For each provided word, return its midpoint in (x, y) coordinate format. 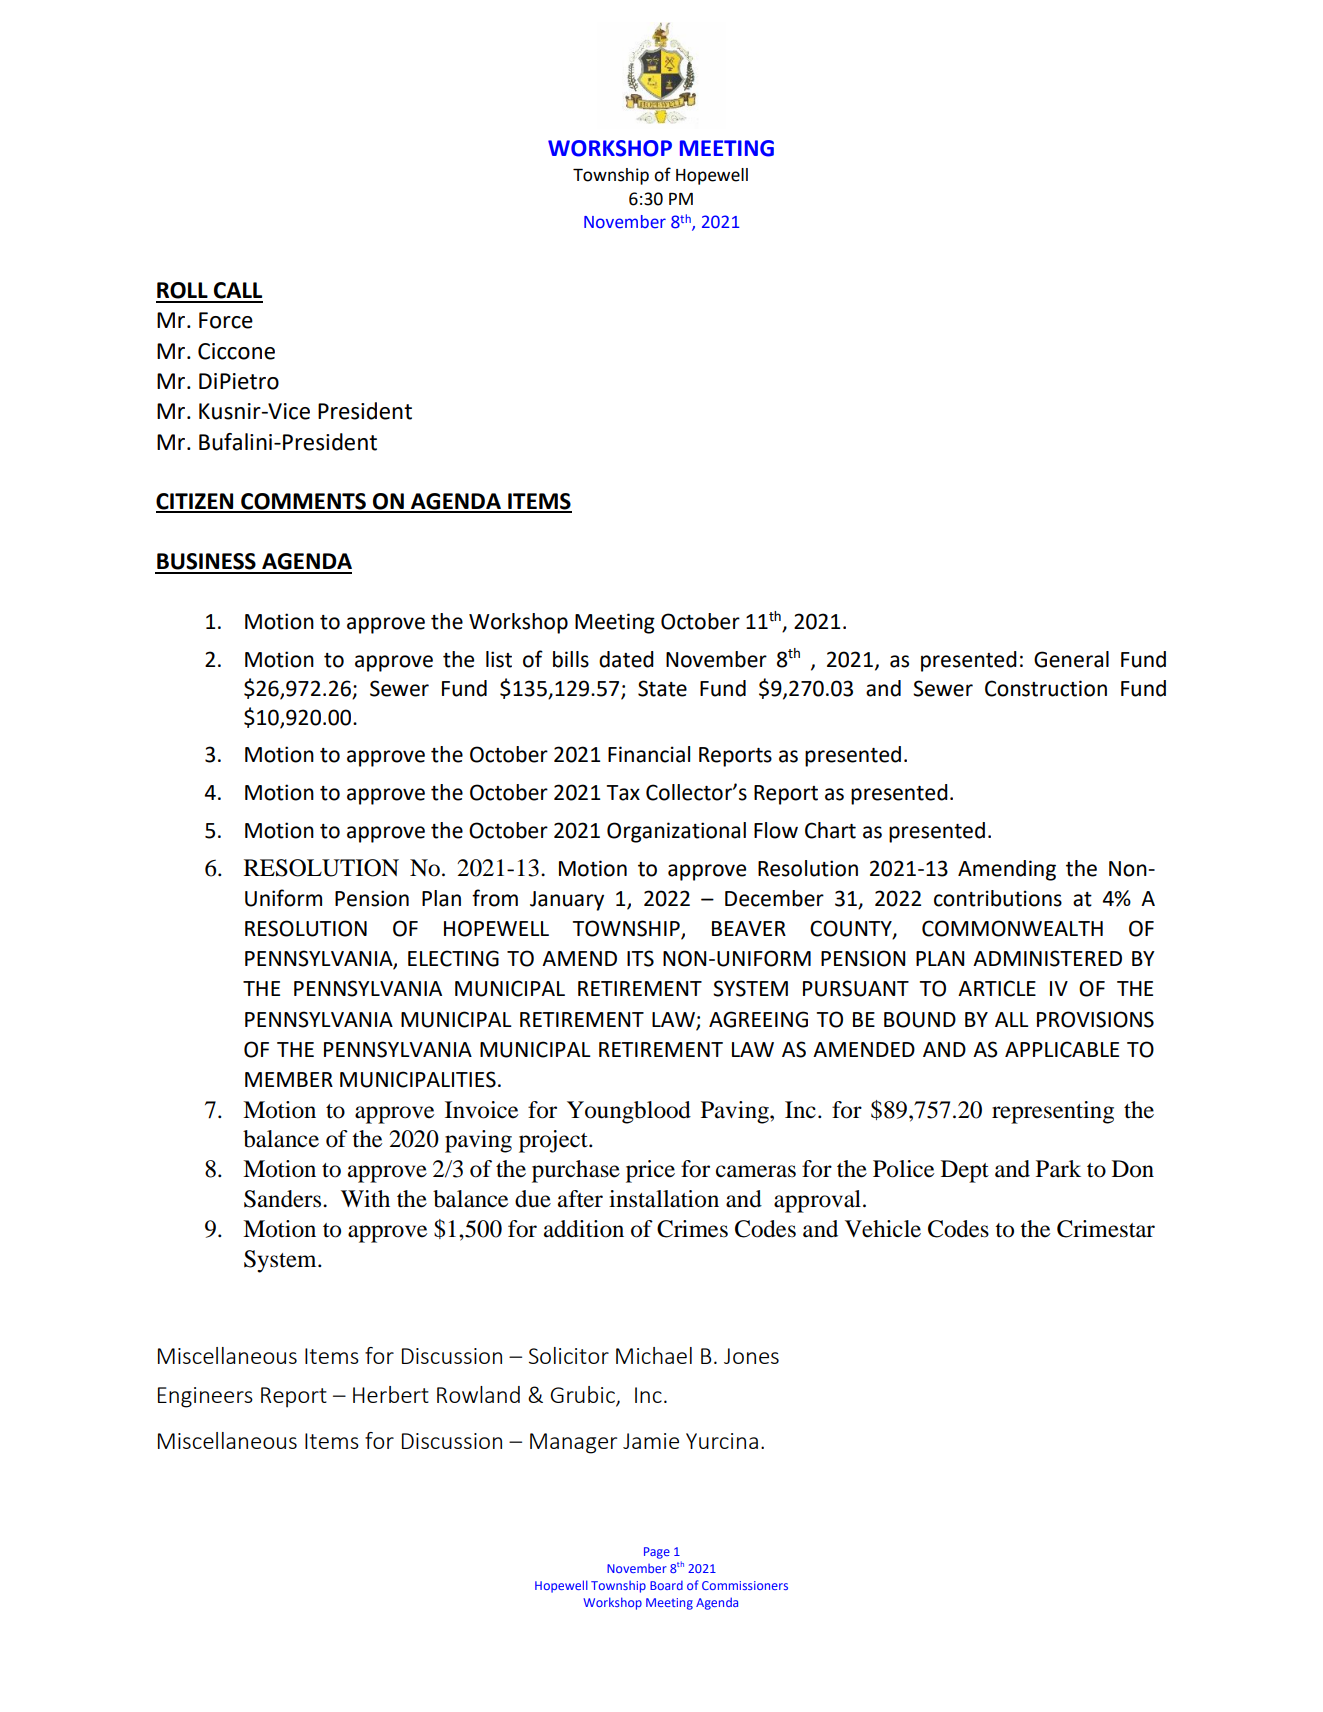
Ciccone (236, 351)
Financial (649, 754)
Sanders (284, 1199)
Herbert (391, 1394)
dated (626, 659)
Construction (1046, 688)
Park (1058, 1169)
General (1071, 659)
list (499, 659)
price (650, 1171)
